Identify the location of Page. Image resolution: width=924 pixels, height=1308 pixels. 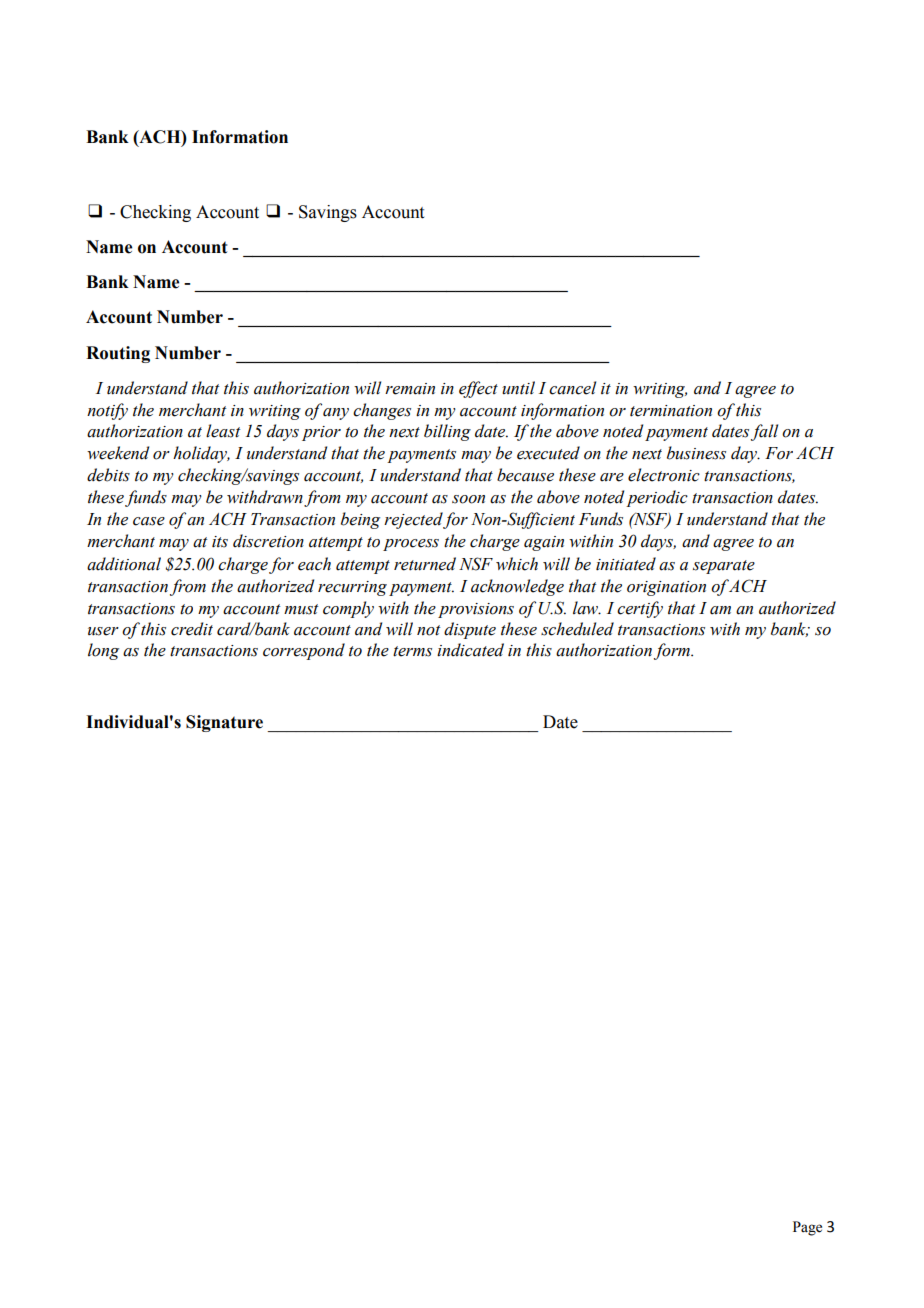
(807, 1228).
